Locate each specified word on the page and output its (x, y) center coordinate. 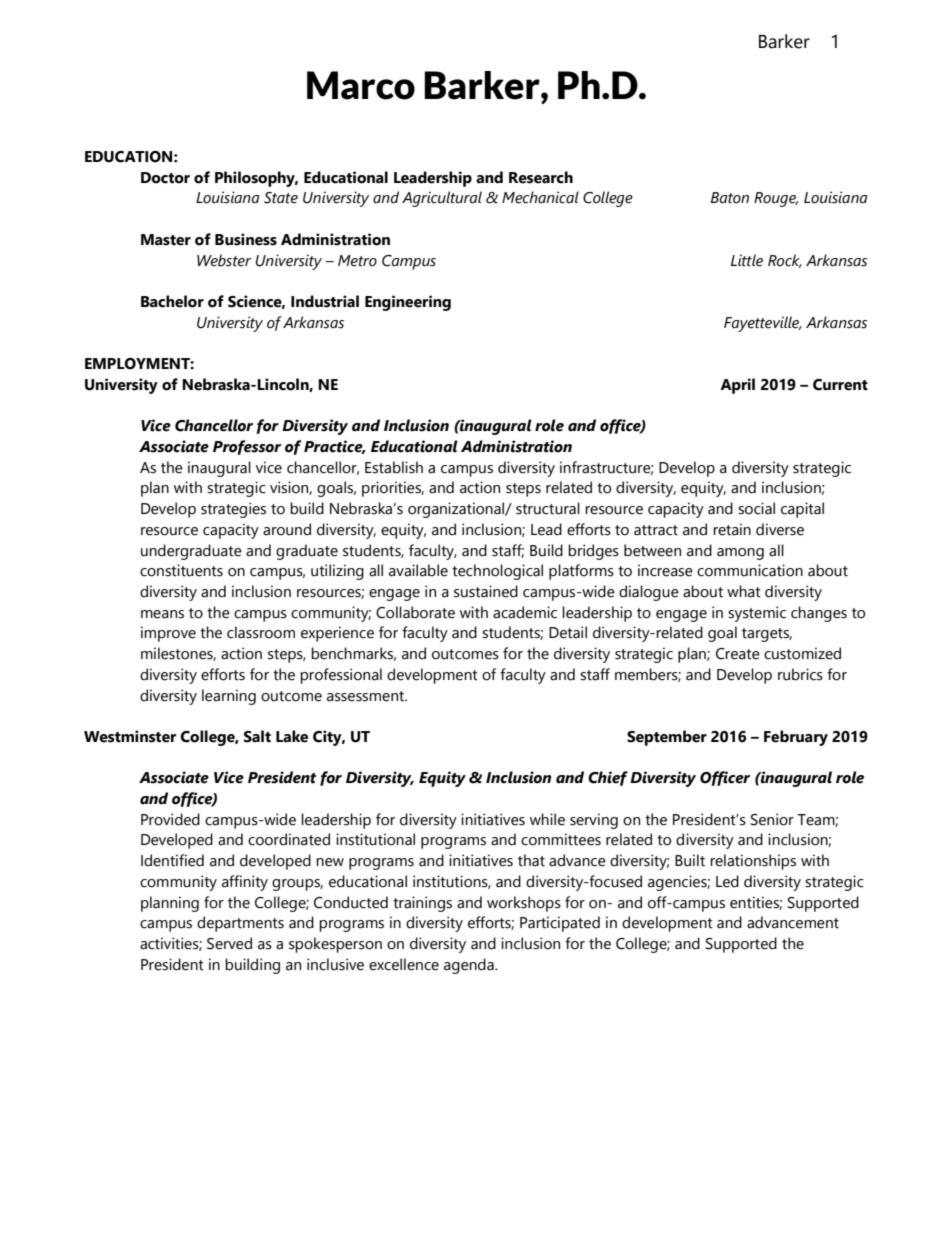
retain (732, 529)
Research (541, 177)
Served (229, 943)
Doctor (165, 178)
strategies (233, 510)
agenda (470, 966)
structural (548, 508)
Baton (730, 198)
